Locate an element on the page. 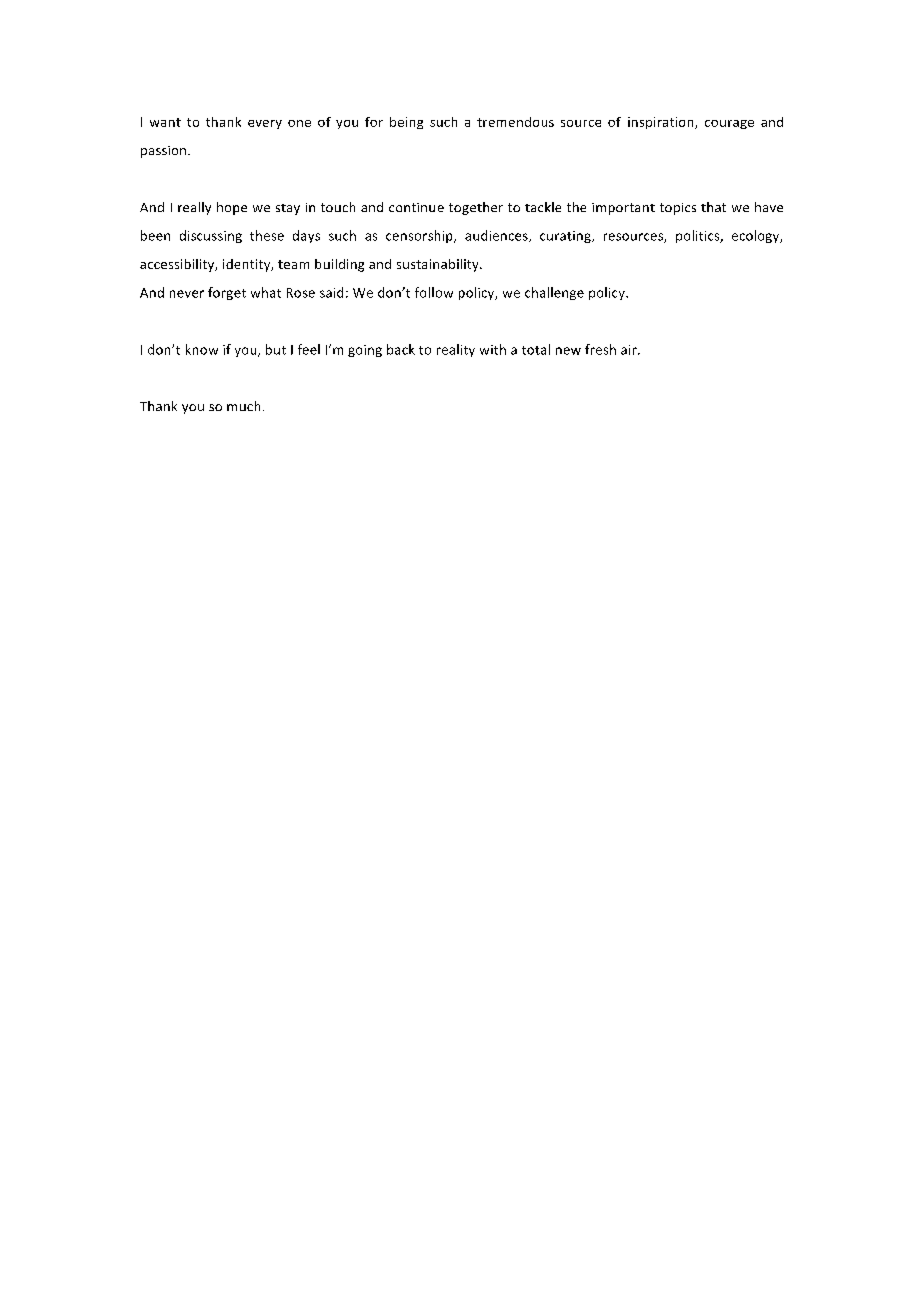 The height and width of the document is (1309, 924). with is located at coordinates (493, 349).
